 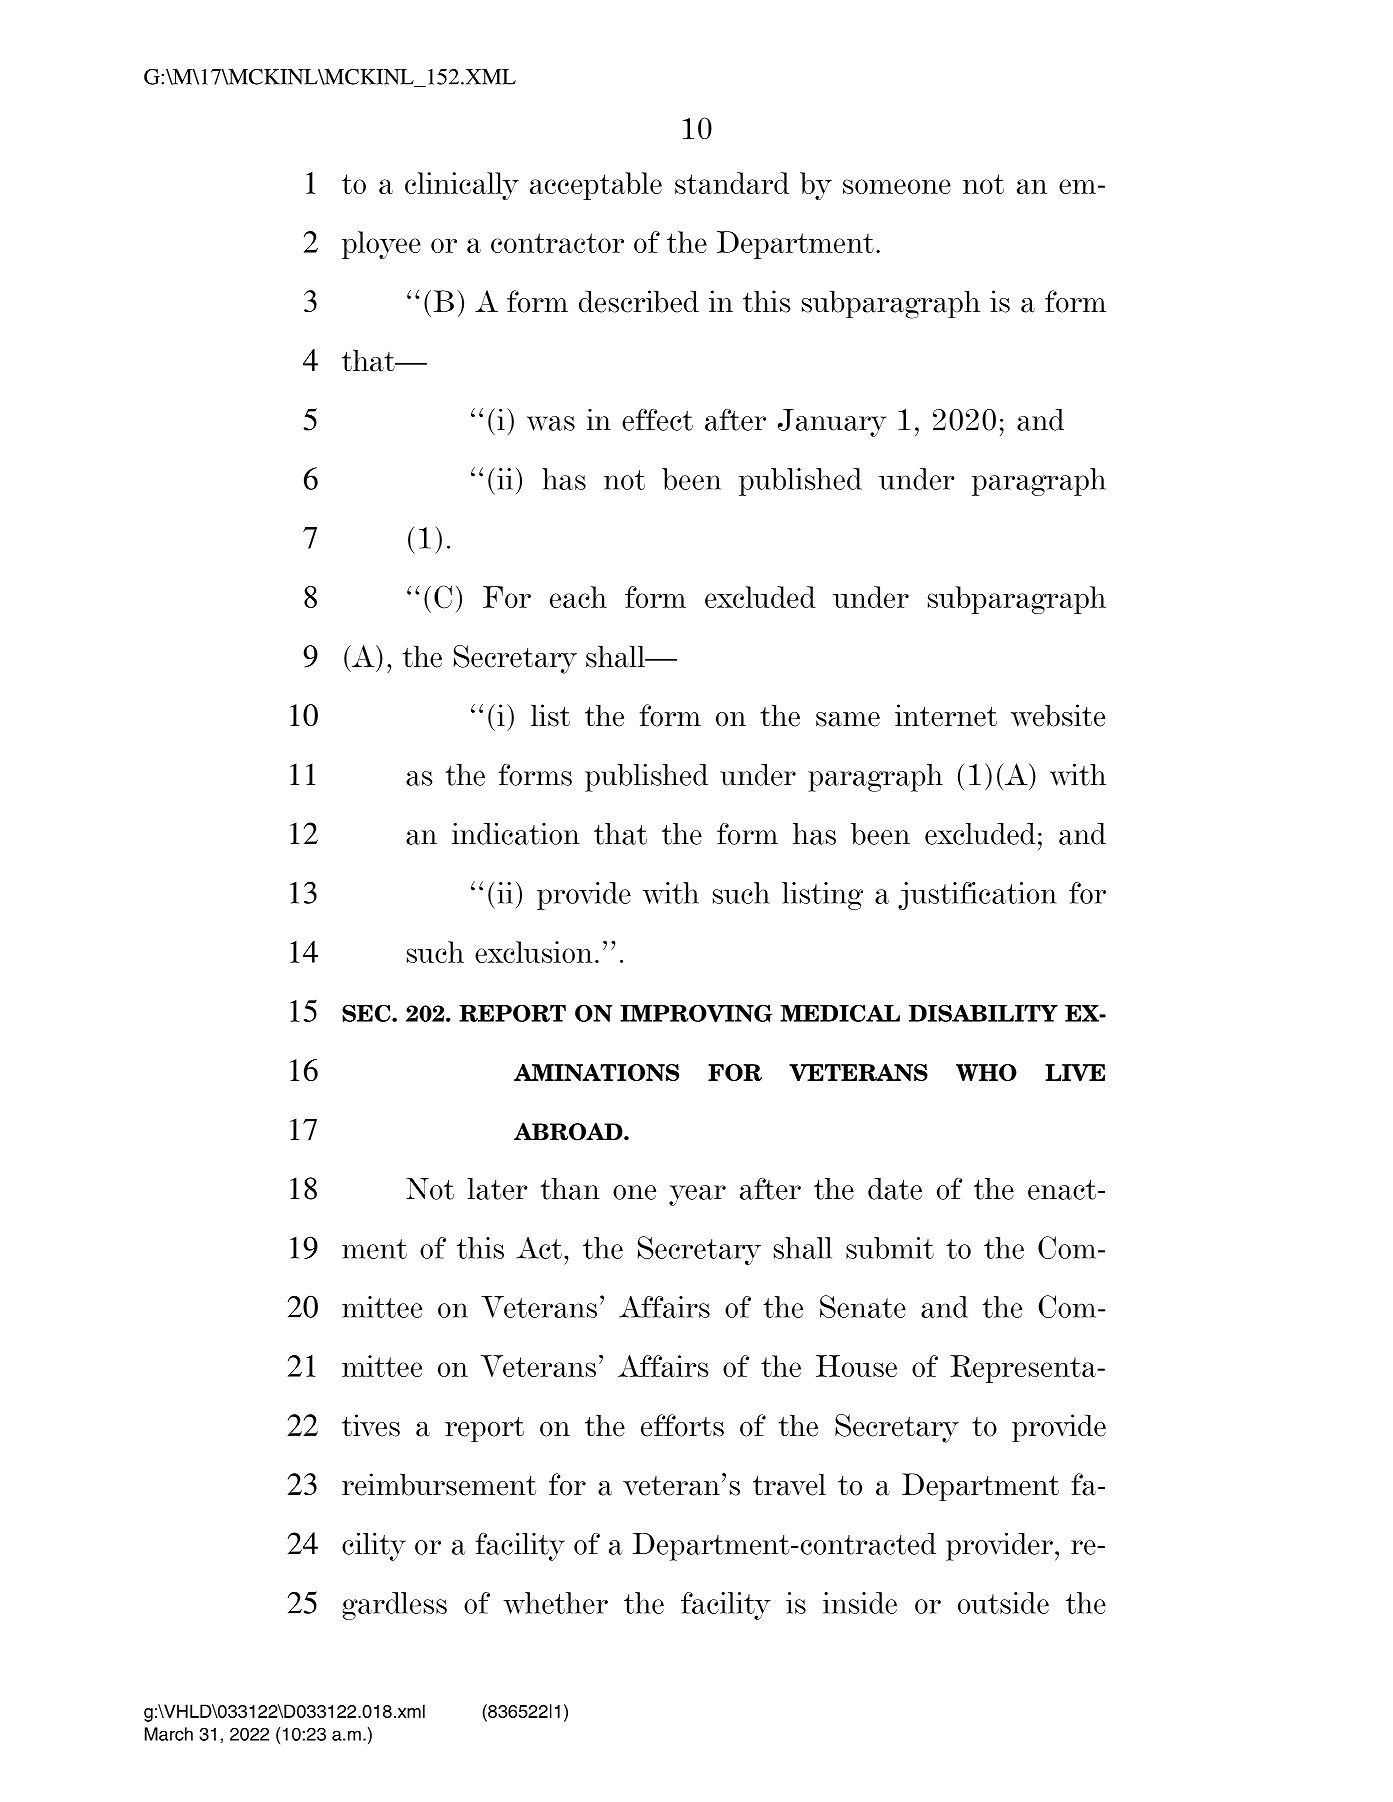 What do you see at coordinates (983, 1013) in the screenshot?
I see `DISABILITY` at bounding box center [983, 1013].
